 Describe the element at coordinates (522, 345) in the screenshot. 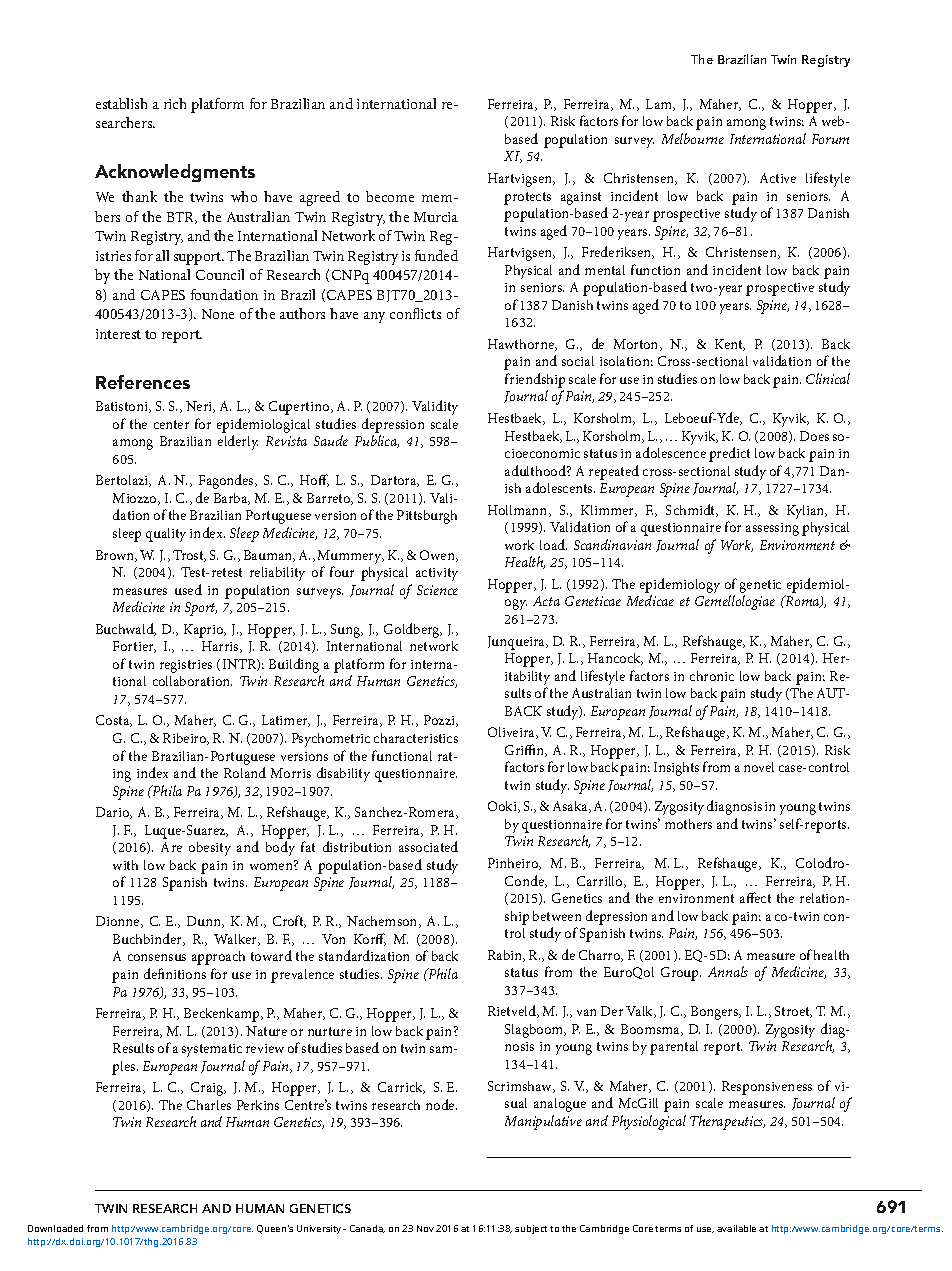

I see `Hawthorne` at that location.
